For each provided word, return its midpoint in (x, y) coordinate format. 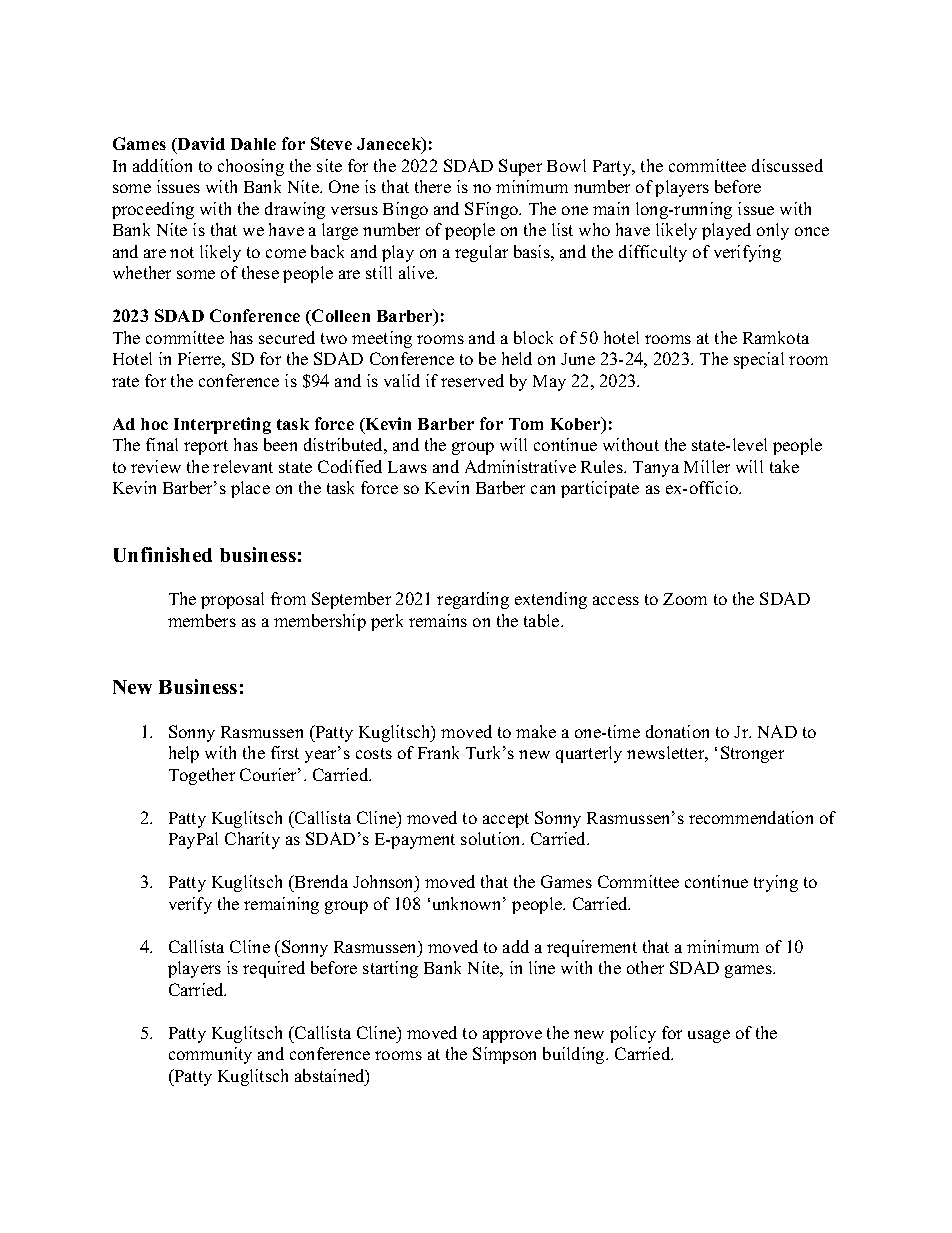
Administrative (520, 466)
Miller (707, 466)
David (200, 145)
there (433, 186)
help (184, 754)
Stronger (752, 754)
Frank (438, 752)
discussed (787, 165)
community (210, 1055)
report (206, 447)
